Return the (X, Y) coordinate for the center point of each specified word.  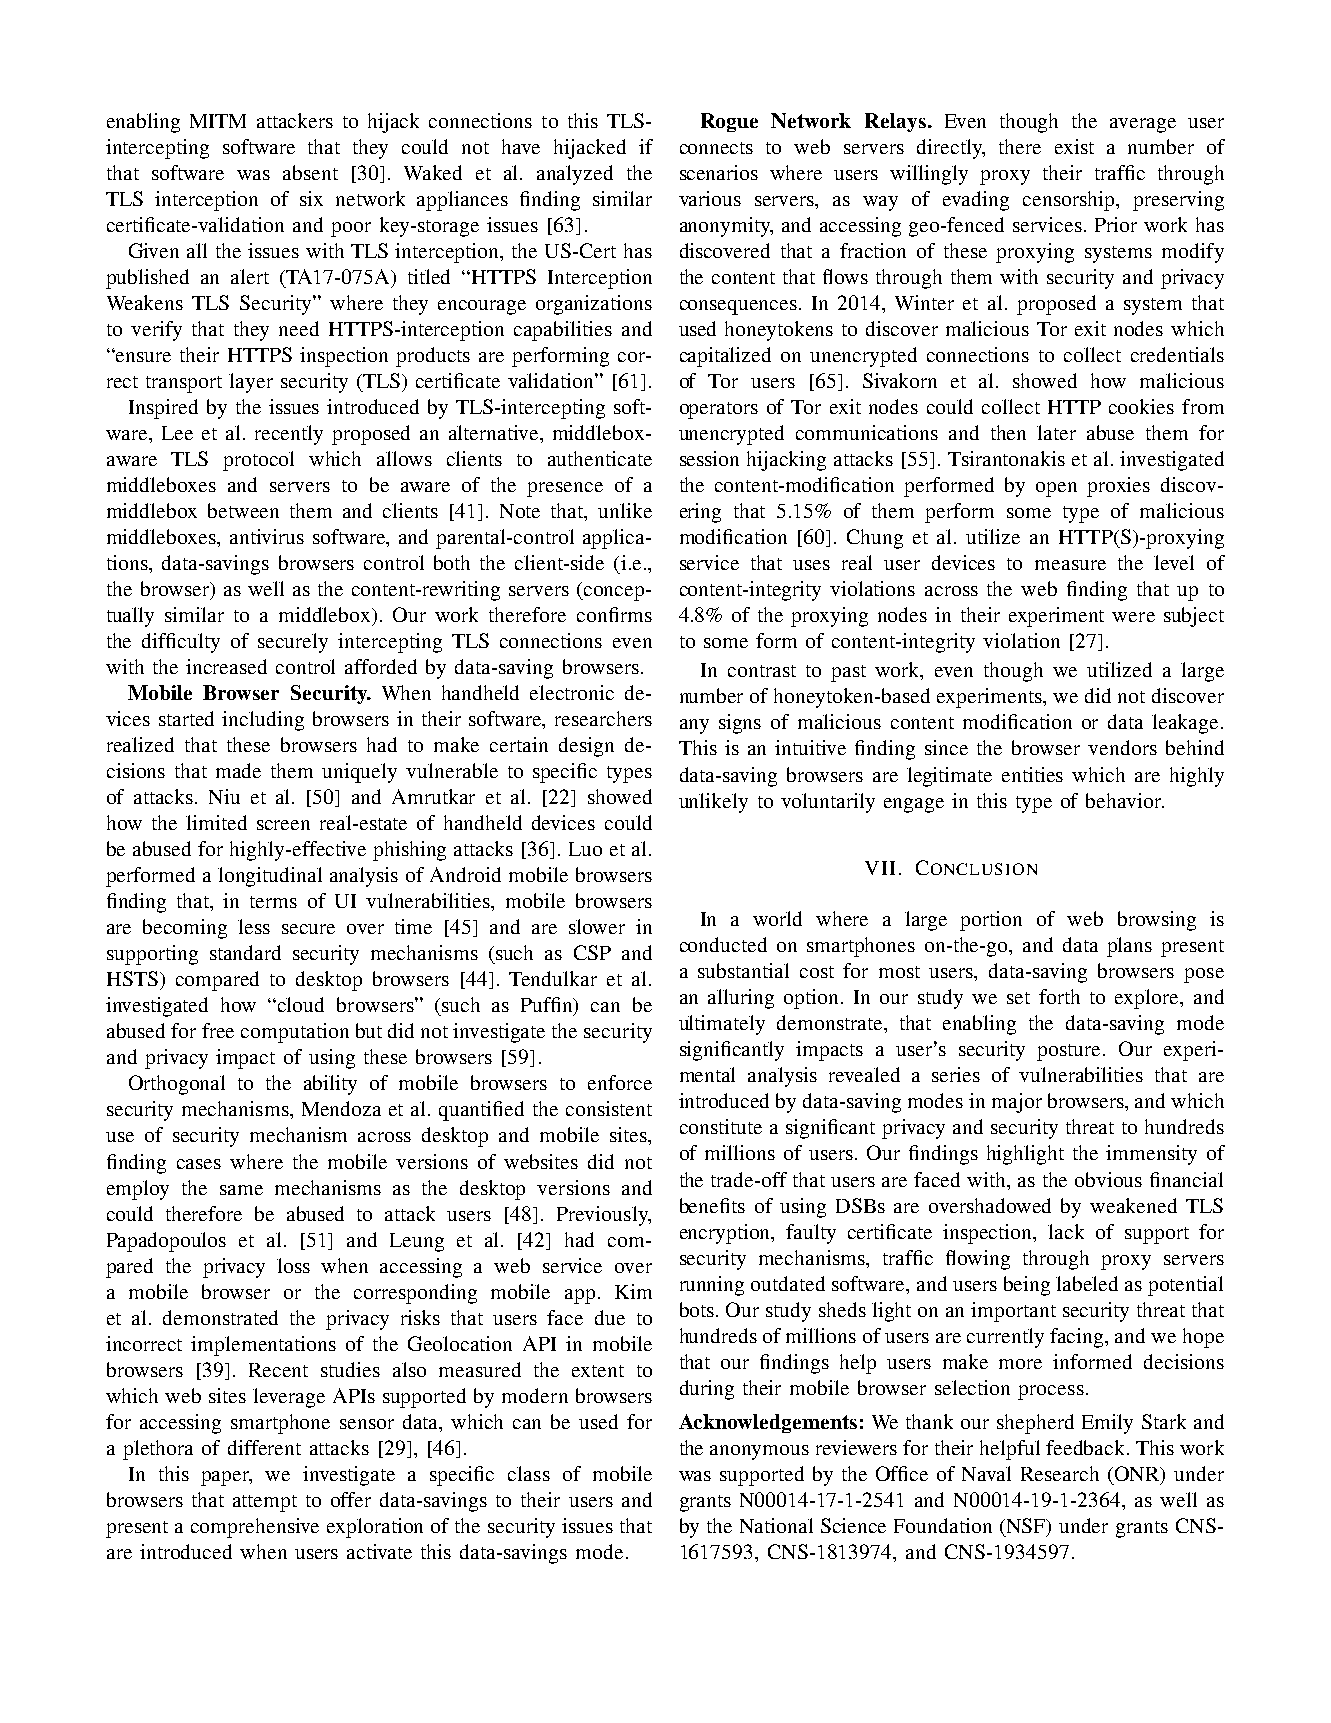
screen (283, 825)
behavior (1125, 800)
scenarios (719, 172)
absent (310, 172)
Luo (585, 849)
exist (1074, 146)
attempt (265, 1503)
